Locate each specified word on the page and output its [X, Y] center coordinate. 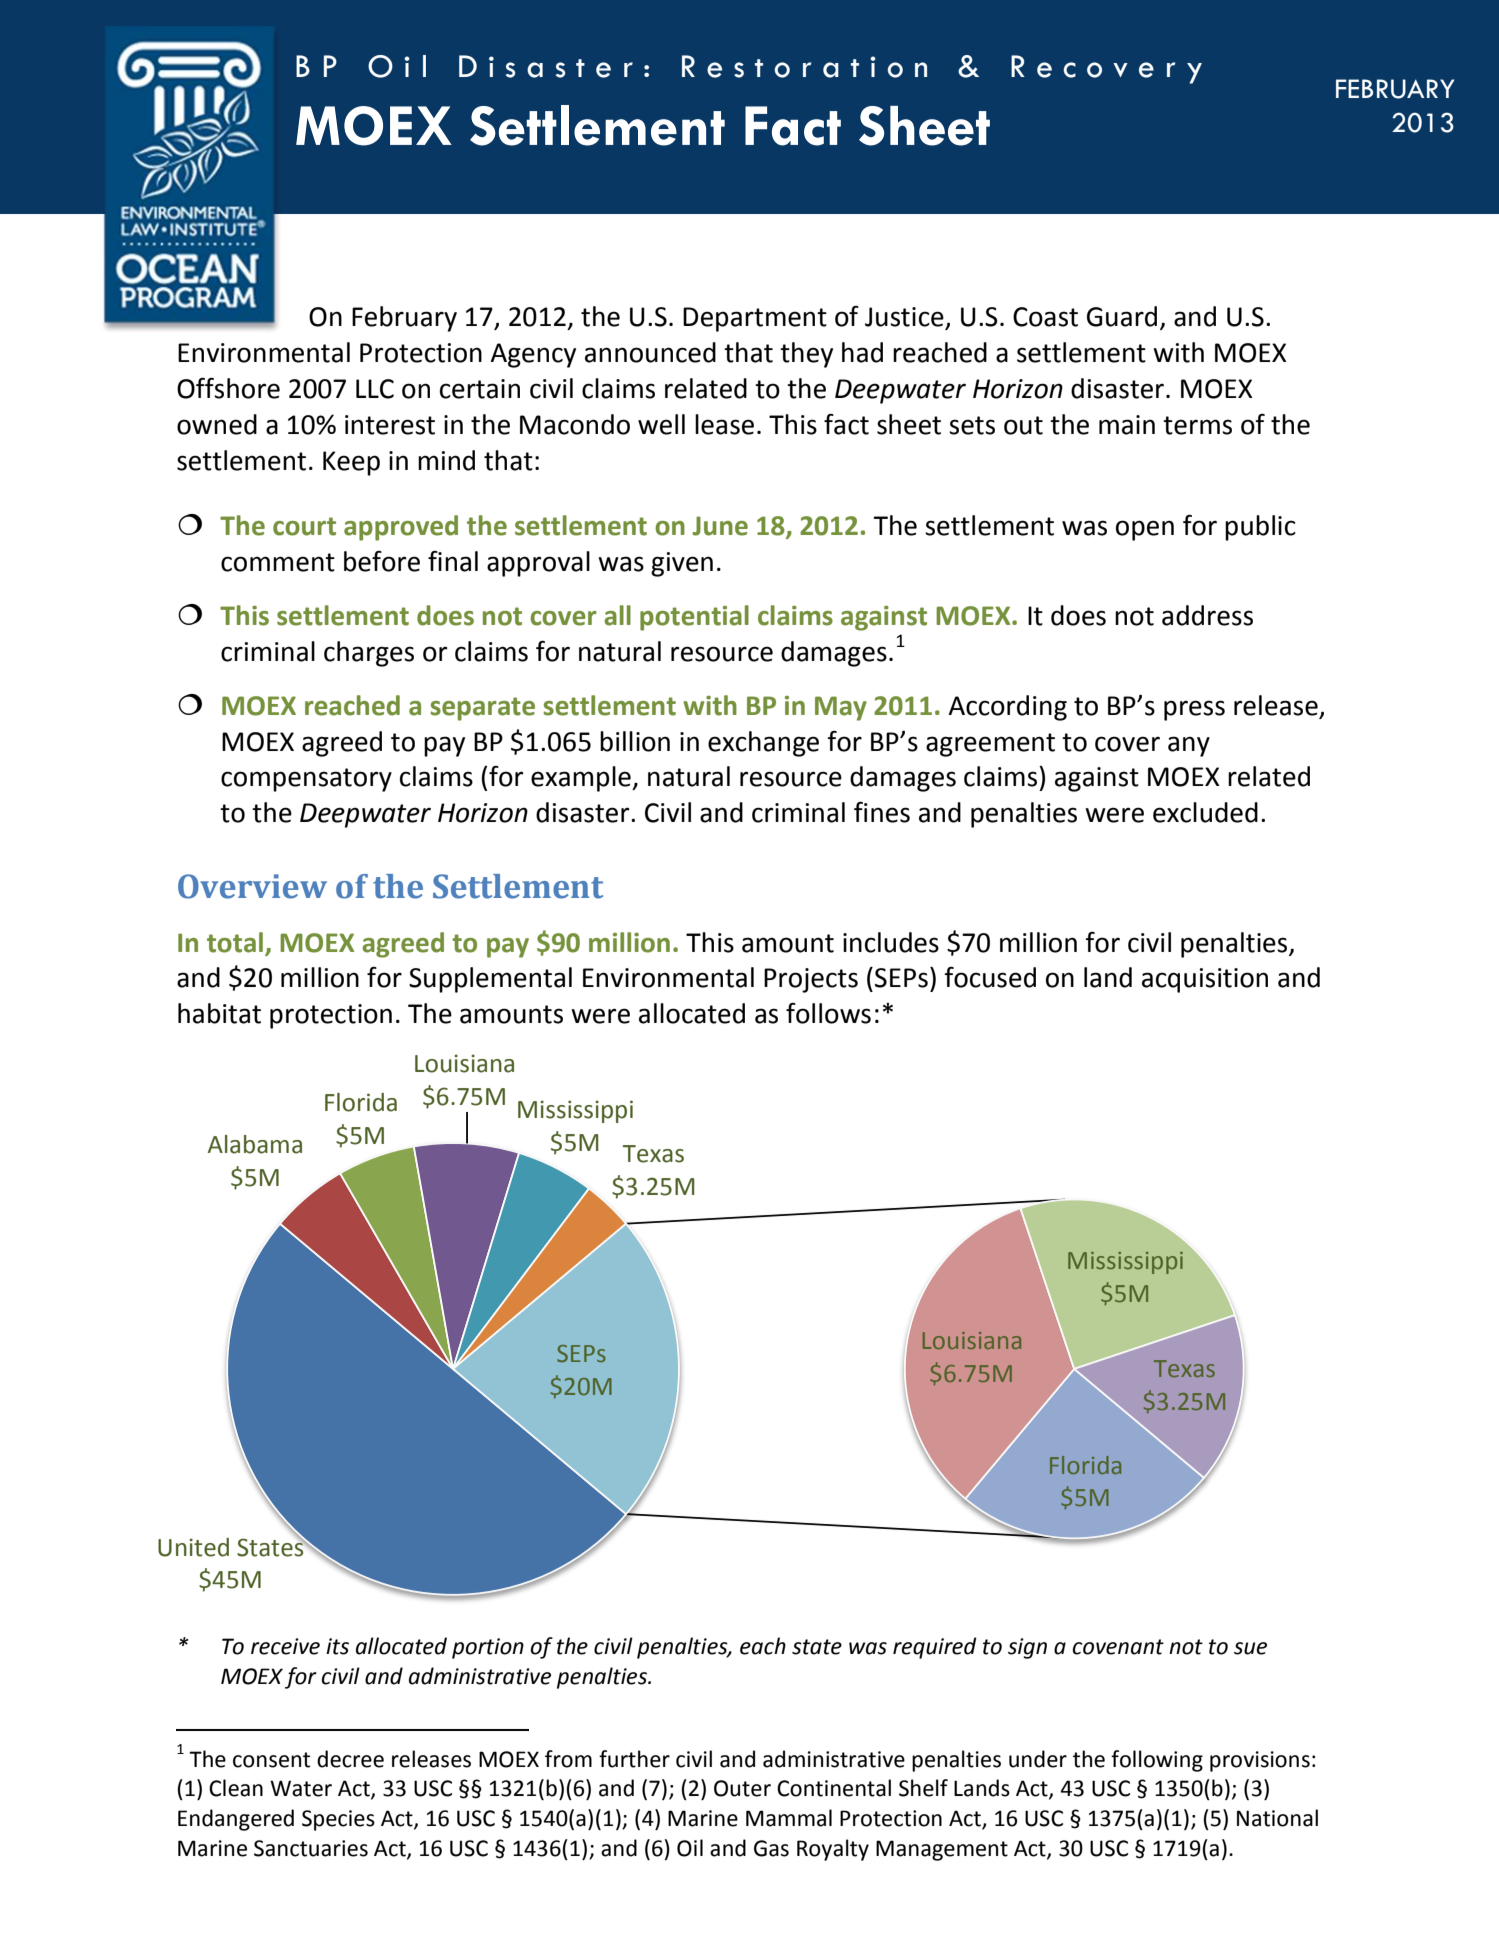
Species [338, 1820]
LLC [375, 389]
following [1157, 1761]
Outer [742, 1788]
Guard [1122, 316]
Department [755, 319]
